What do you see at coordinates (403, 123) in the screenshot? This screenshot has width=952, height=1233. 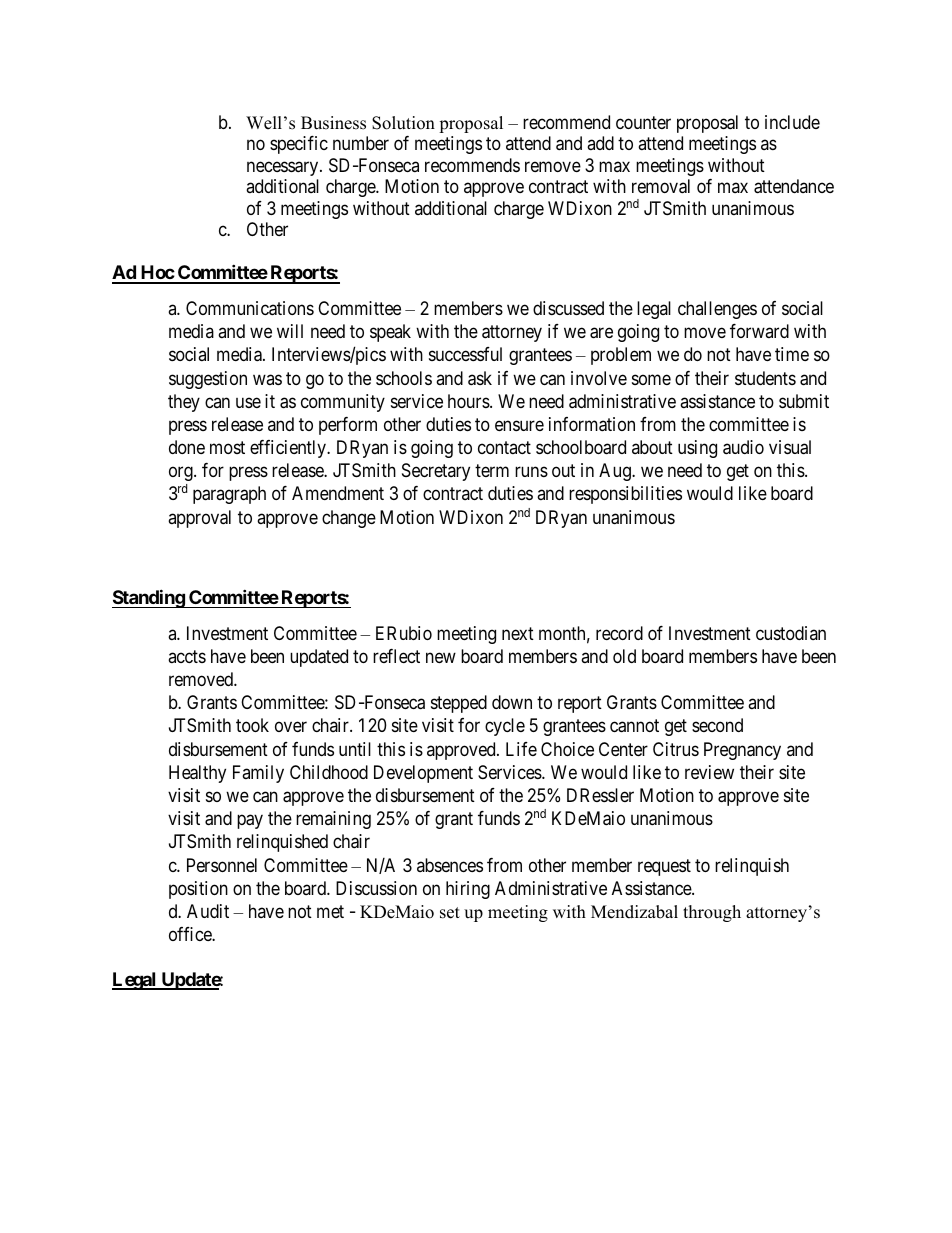 I see `Solution` at bounding box center [403, 123].
